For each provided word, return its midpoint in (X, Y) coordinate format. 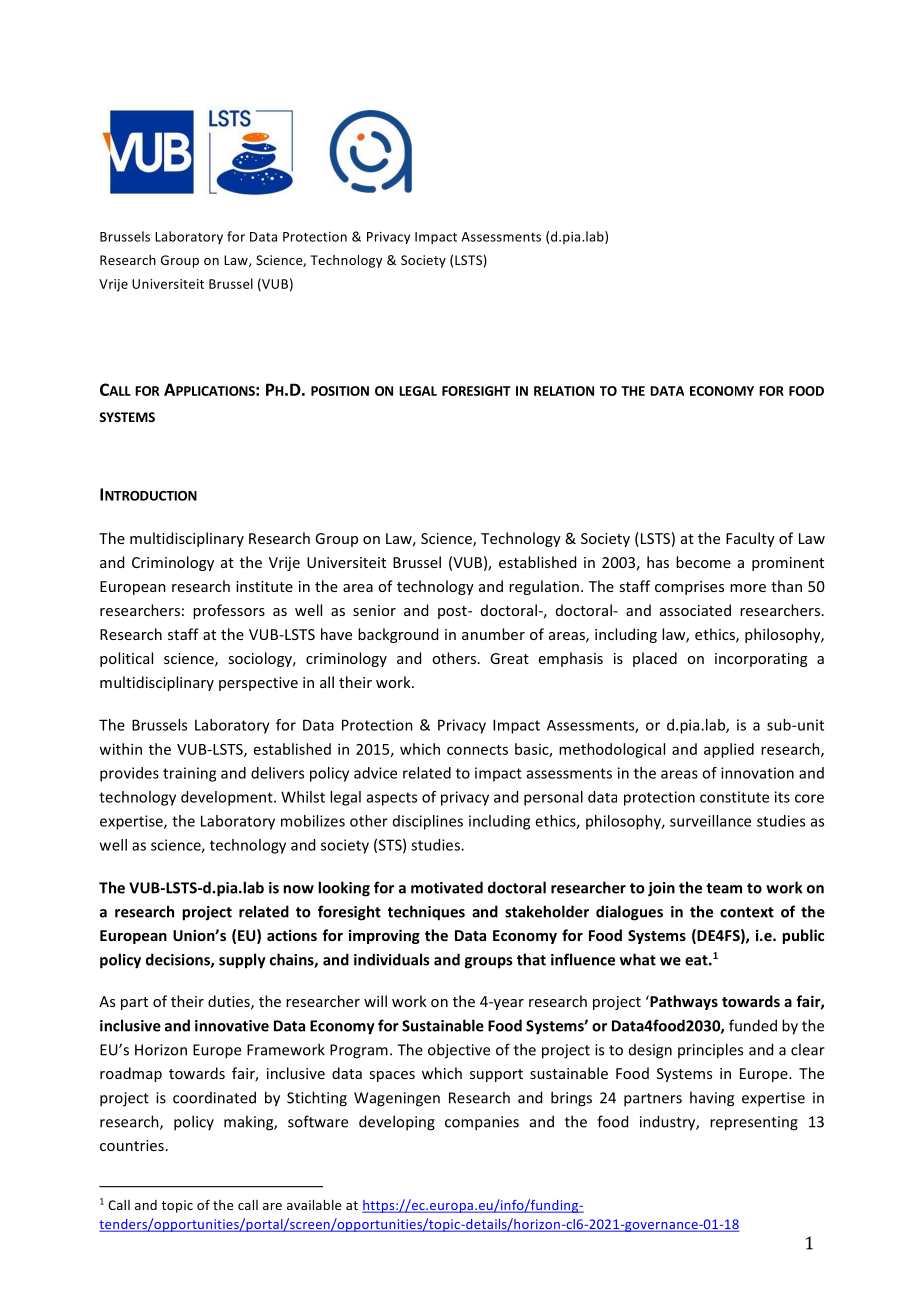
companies (482, 1123)
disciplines (428, 822)
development (228, 798)
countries (132, 1145)
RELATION (564, 391)
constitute (734, 797)
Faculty (750, 539)
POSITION (340, 391)
